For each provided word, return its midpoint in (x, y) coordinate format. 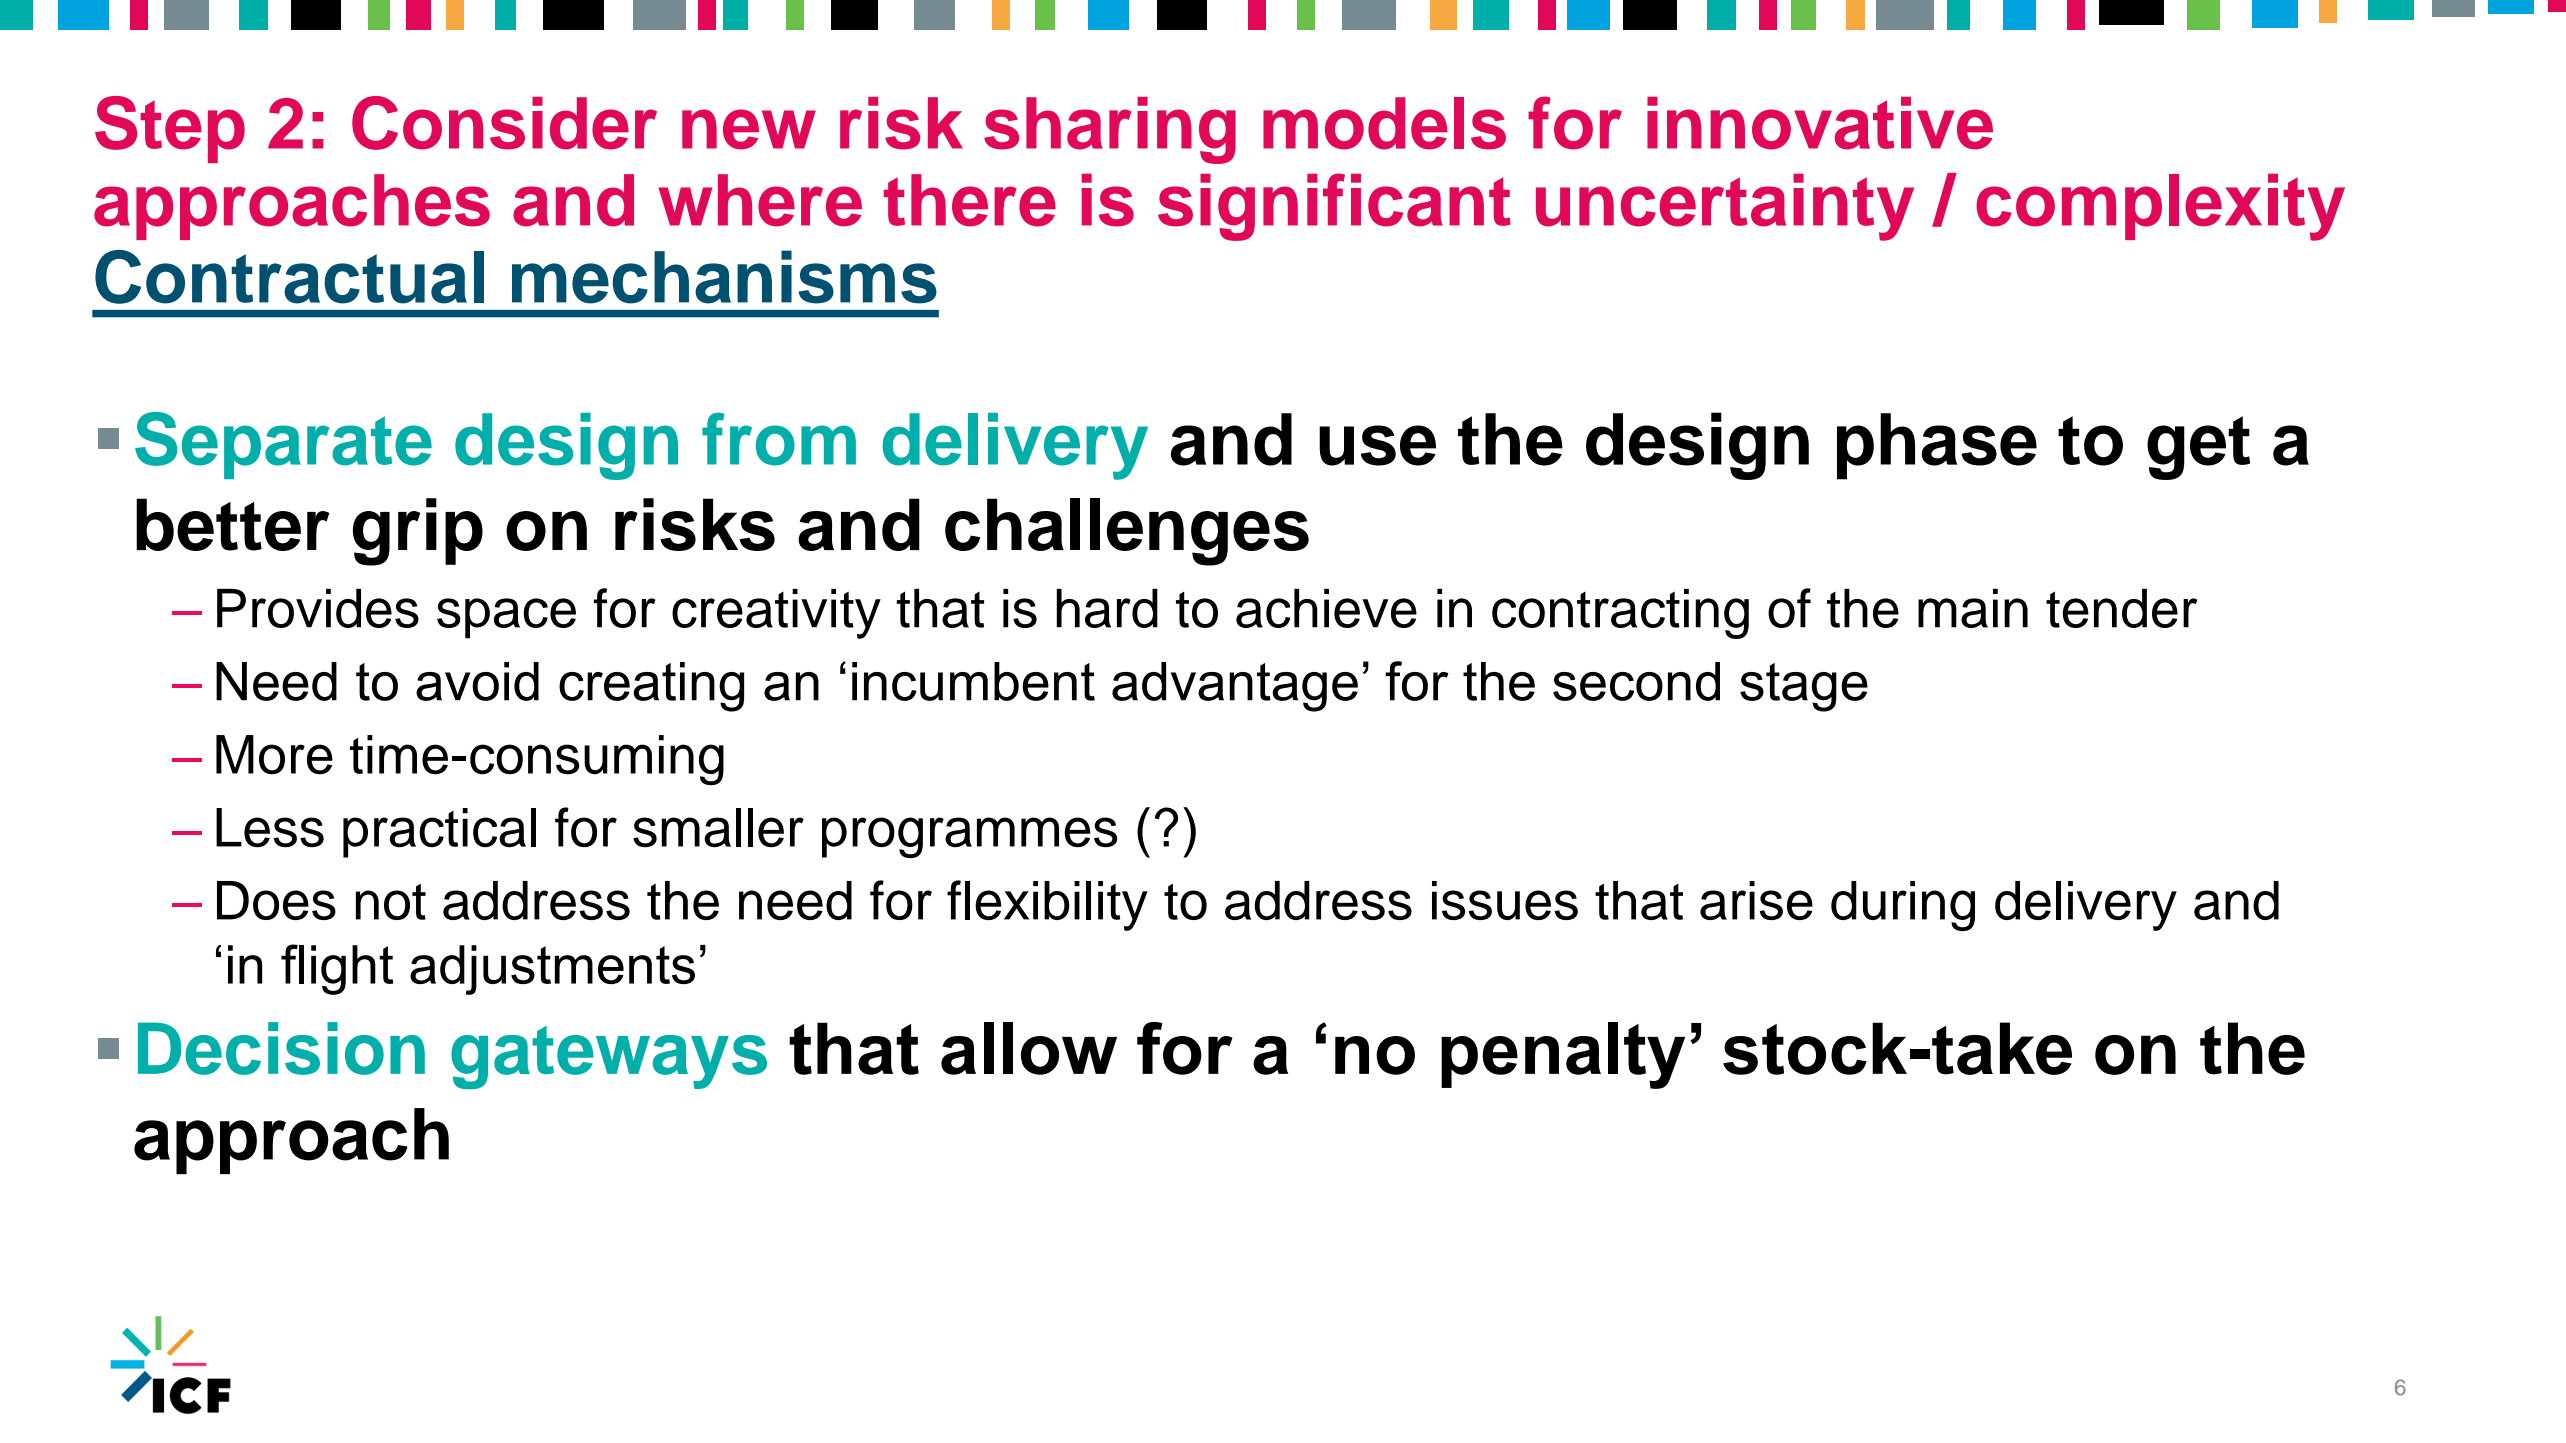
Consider (504, 123)
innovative (1820, 123)
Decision (281, 1048)
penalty (1563, 1055)
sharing (1110, 130)
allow (1029, 1048)
